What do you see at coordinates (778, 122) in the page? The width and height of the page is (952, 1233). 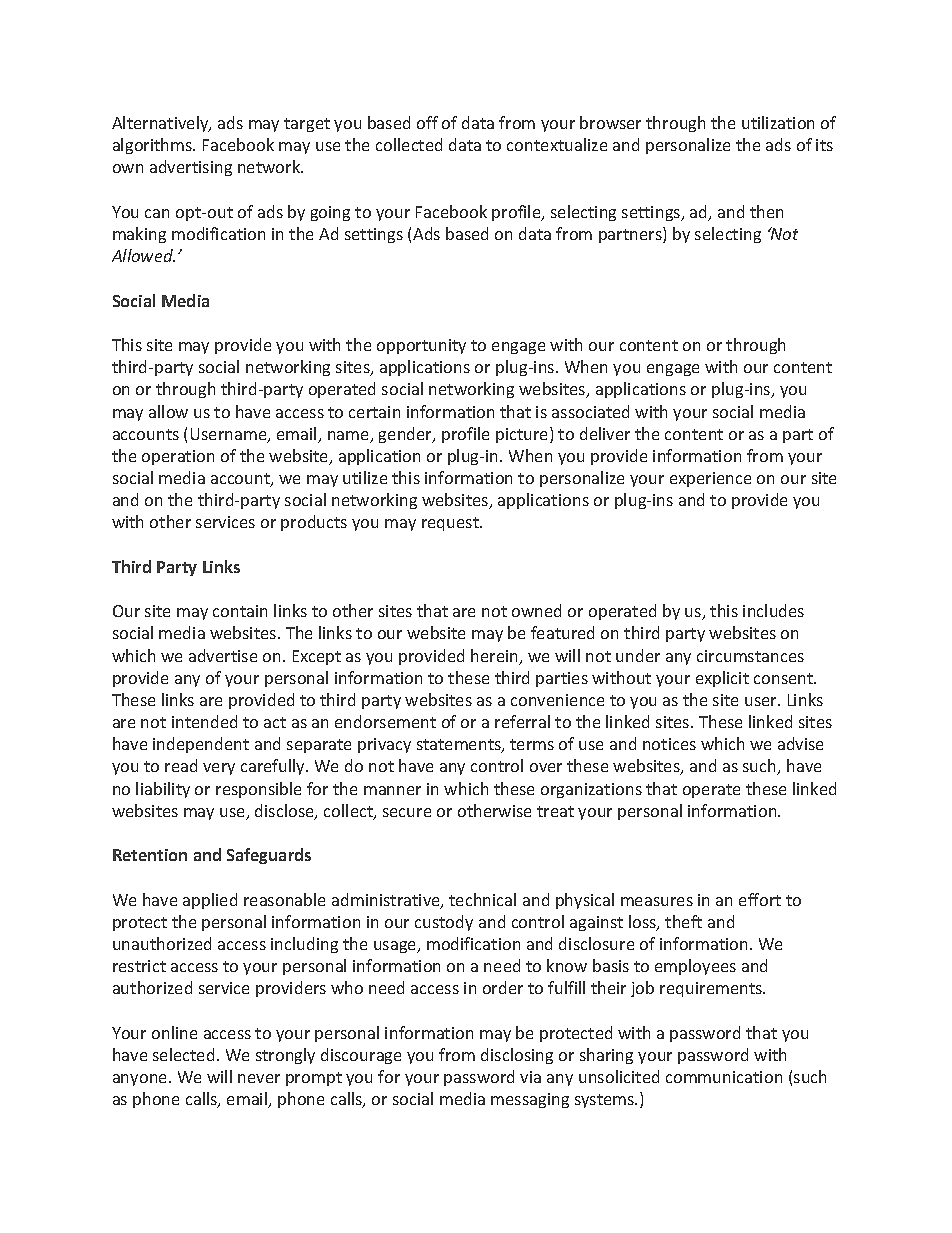 I see `utilization` at bounding box center [778, 122].
